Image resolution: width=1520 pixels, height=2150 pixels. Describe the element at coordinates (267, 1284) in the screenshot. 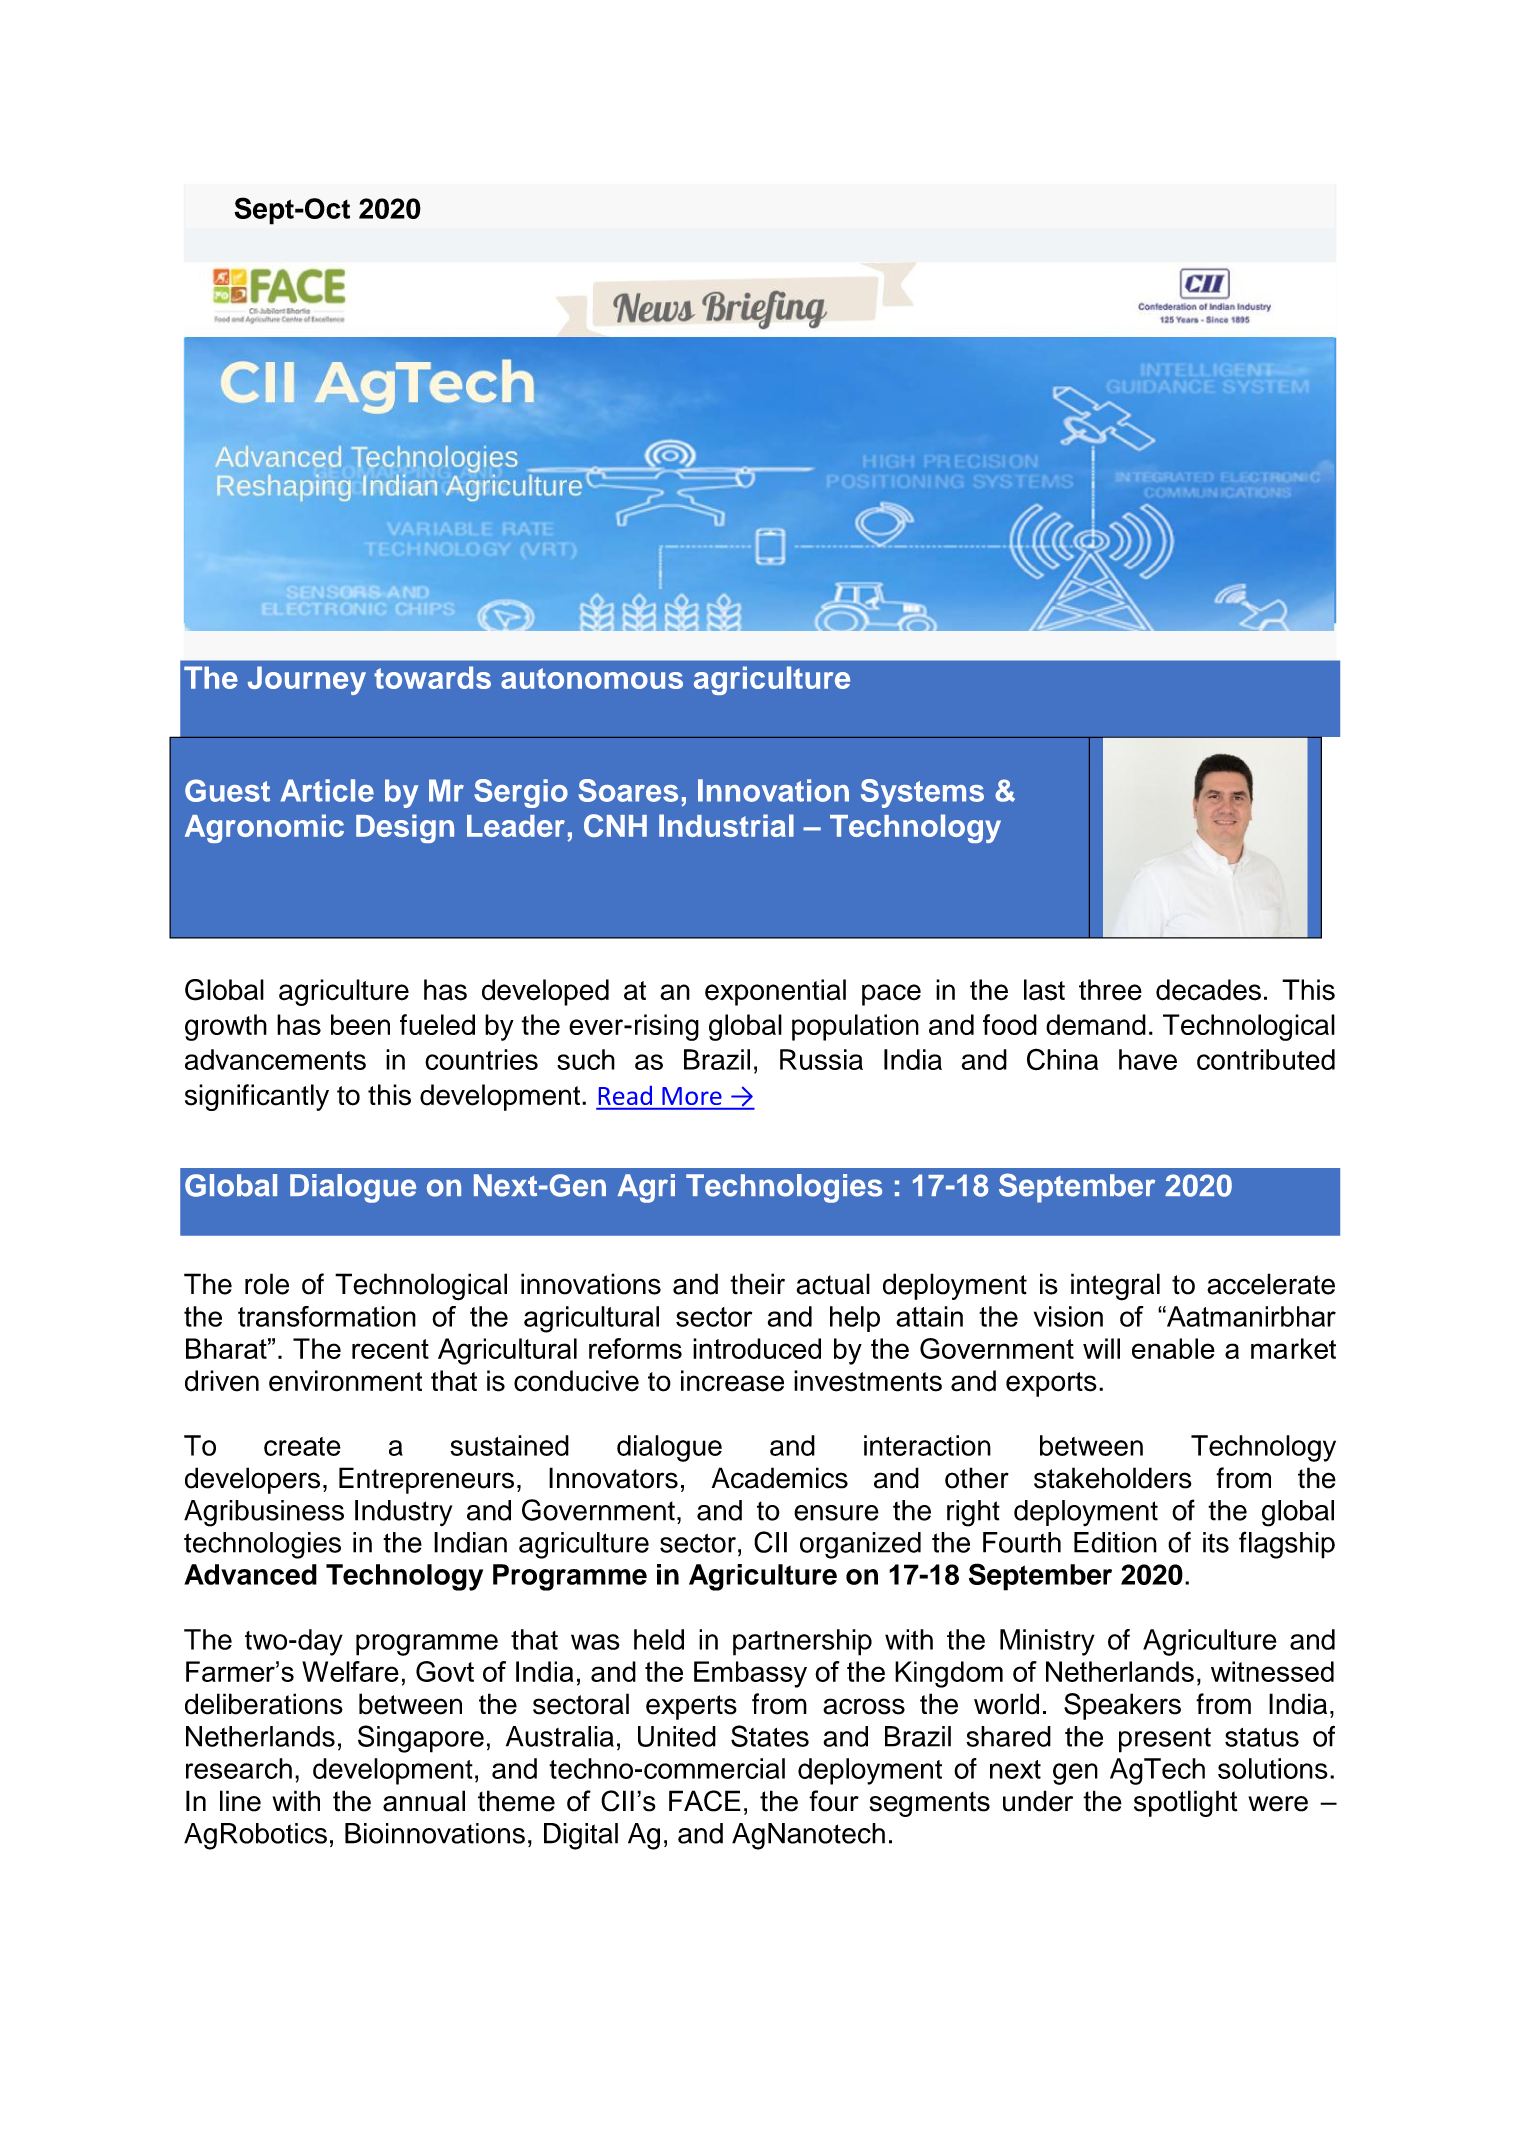

I see `role` at that location.
